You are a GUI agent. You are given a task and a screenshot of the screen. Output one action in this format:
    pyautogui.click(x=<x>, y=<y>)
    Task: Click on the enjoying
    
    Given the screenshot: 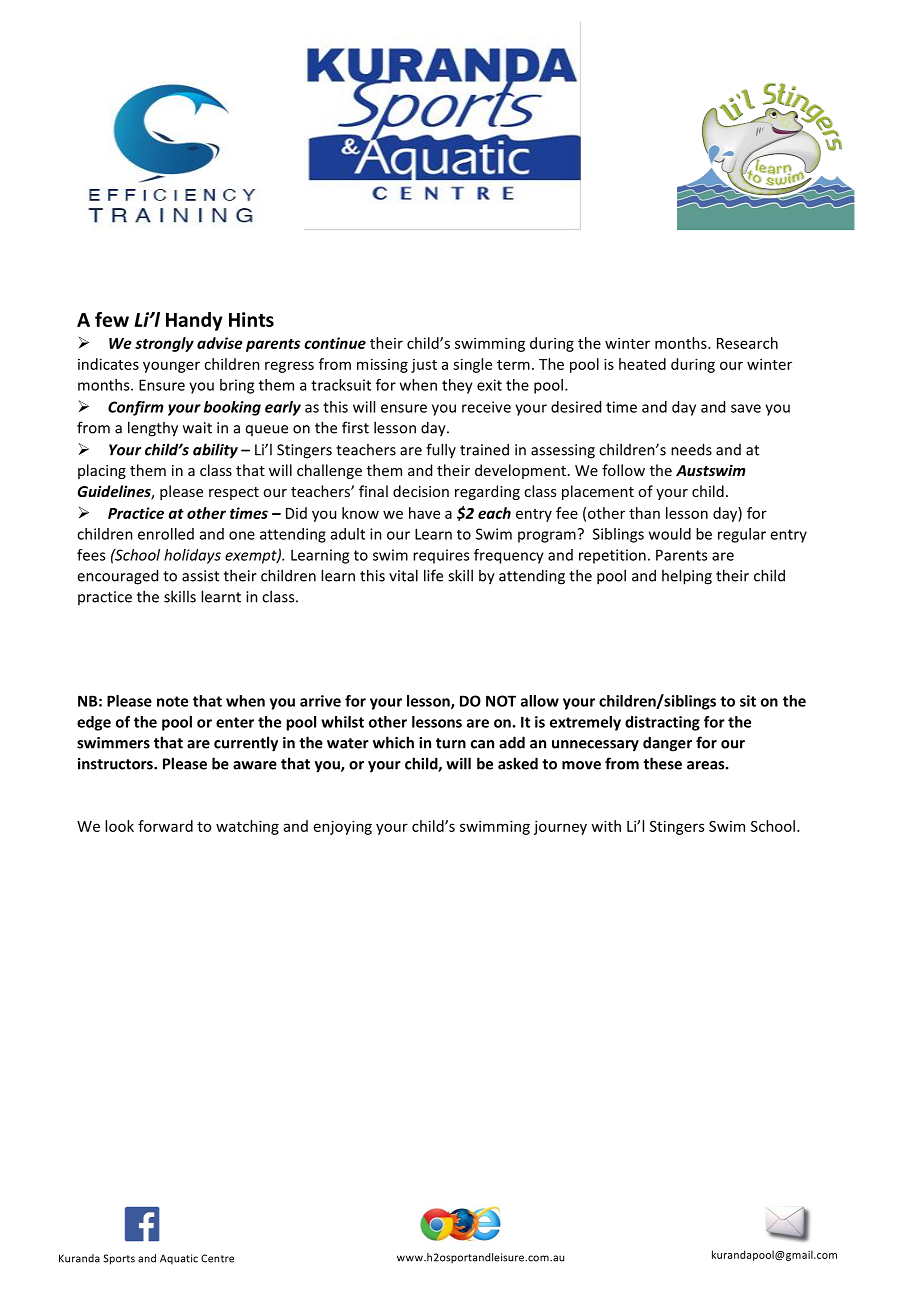 What is the action you would take?
    pyautogui.click(x=343, y=827)
